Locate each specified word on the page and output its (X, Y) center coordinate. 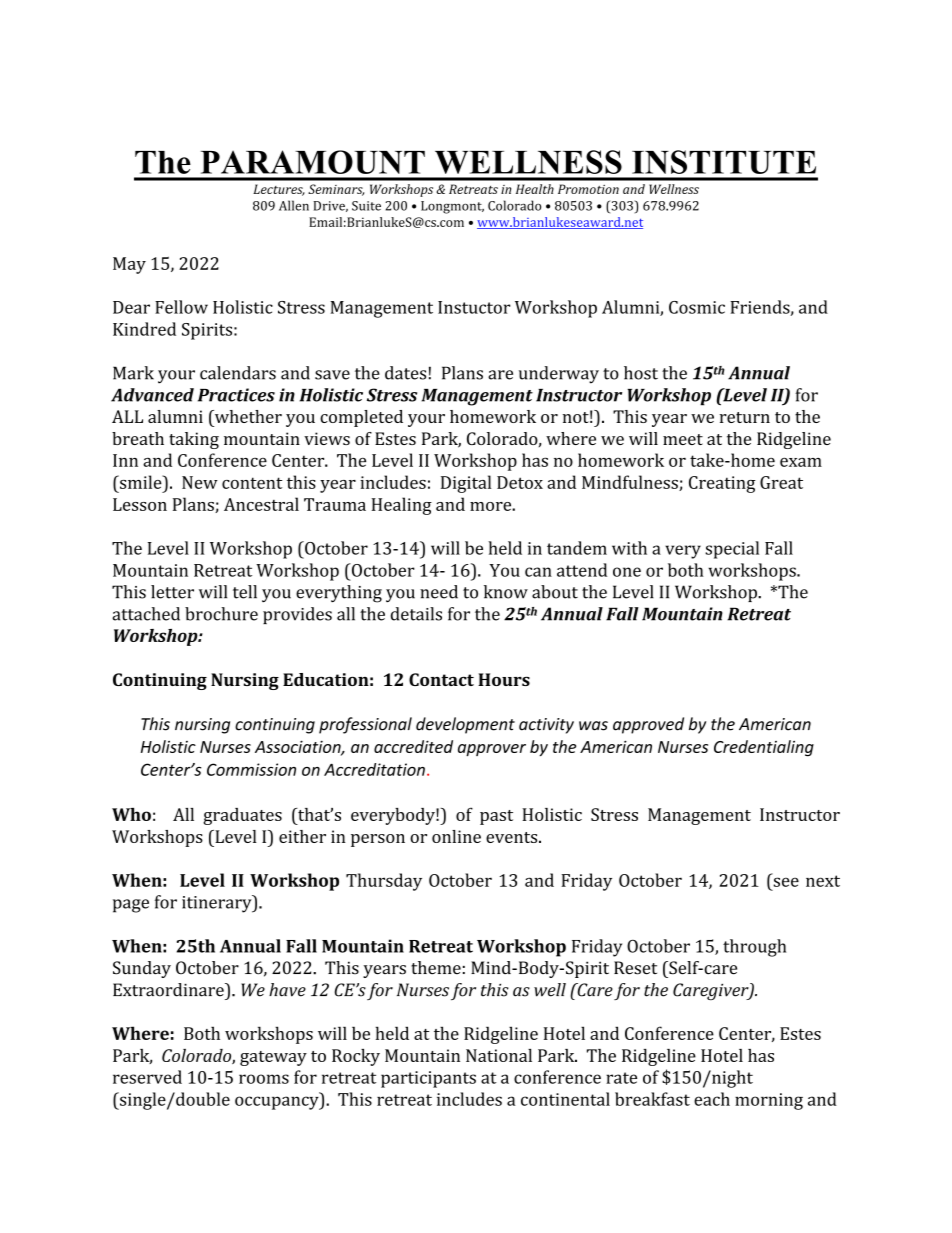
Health (535, 189)
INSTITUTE (724, 162)
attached (146, 614)
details (416, 614)
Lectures (279, 190)
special (732, 550)
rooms (264, 1079)
